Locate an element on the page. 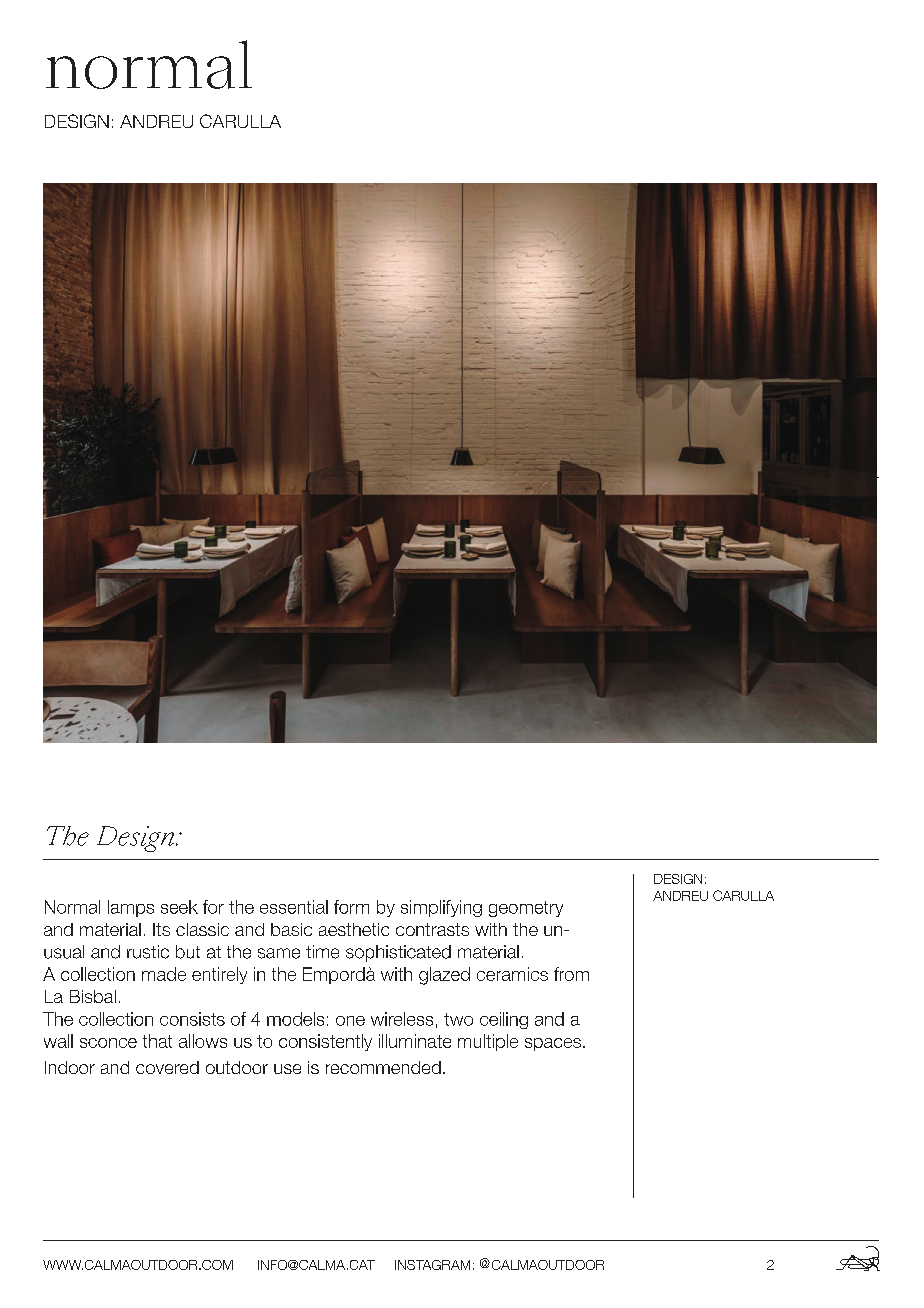 The width and height of the page is (924, 1308). recommended is located at coordinates (383, 1067).
